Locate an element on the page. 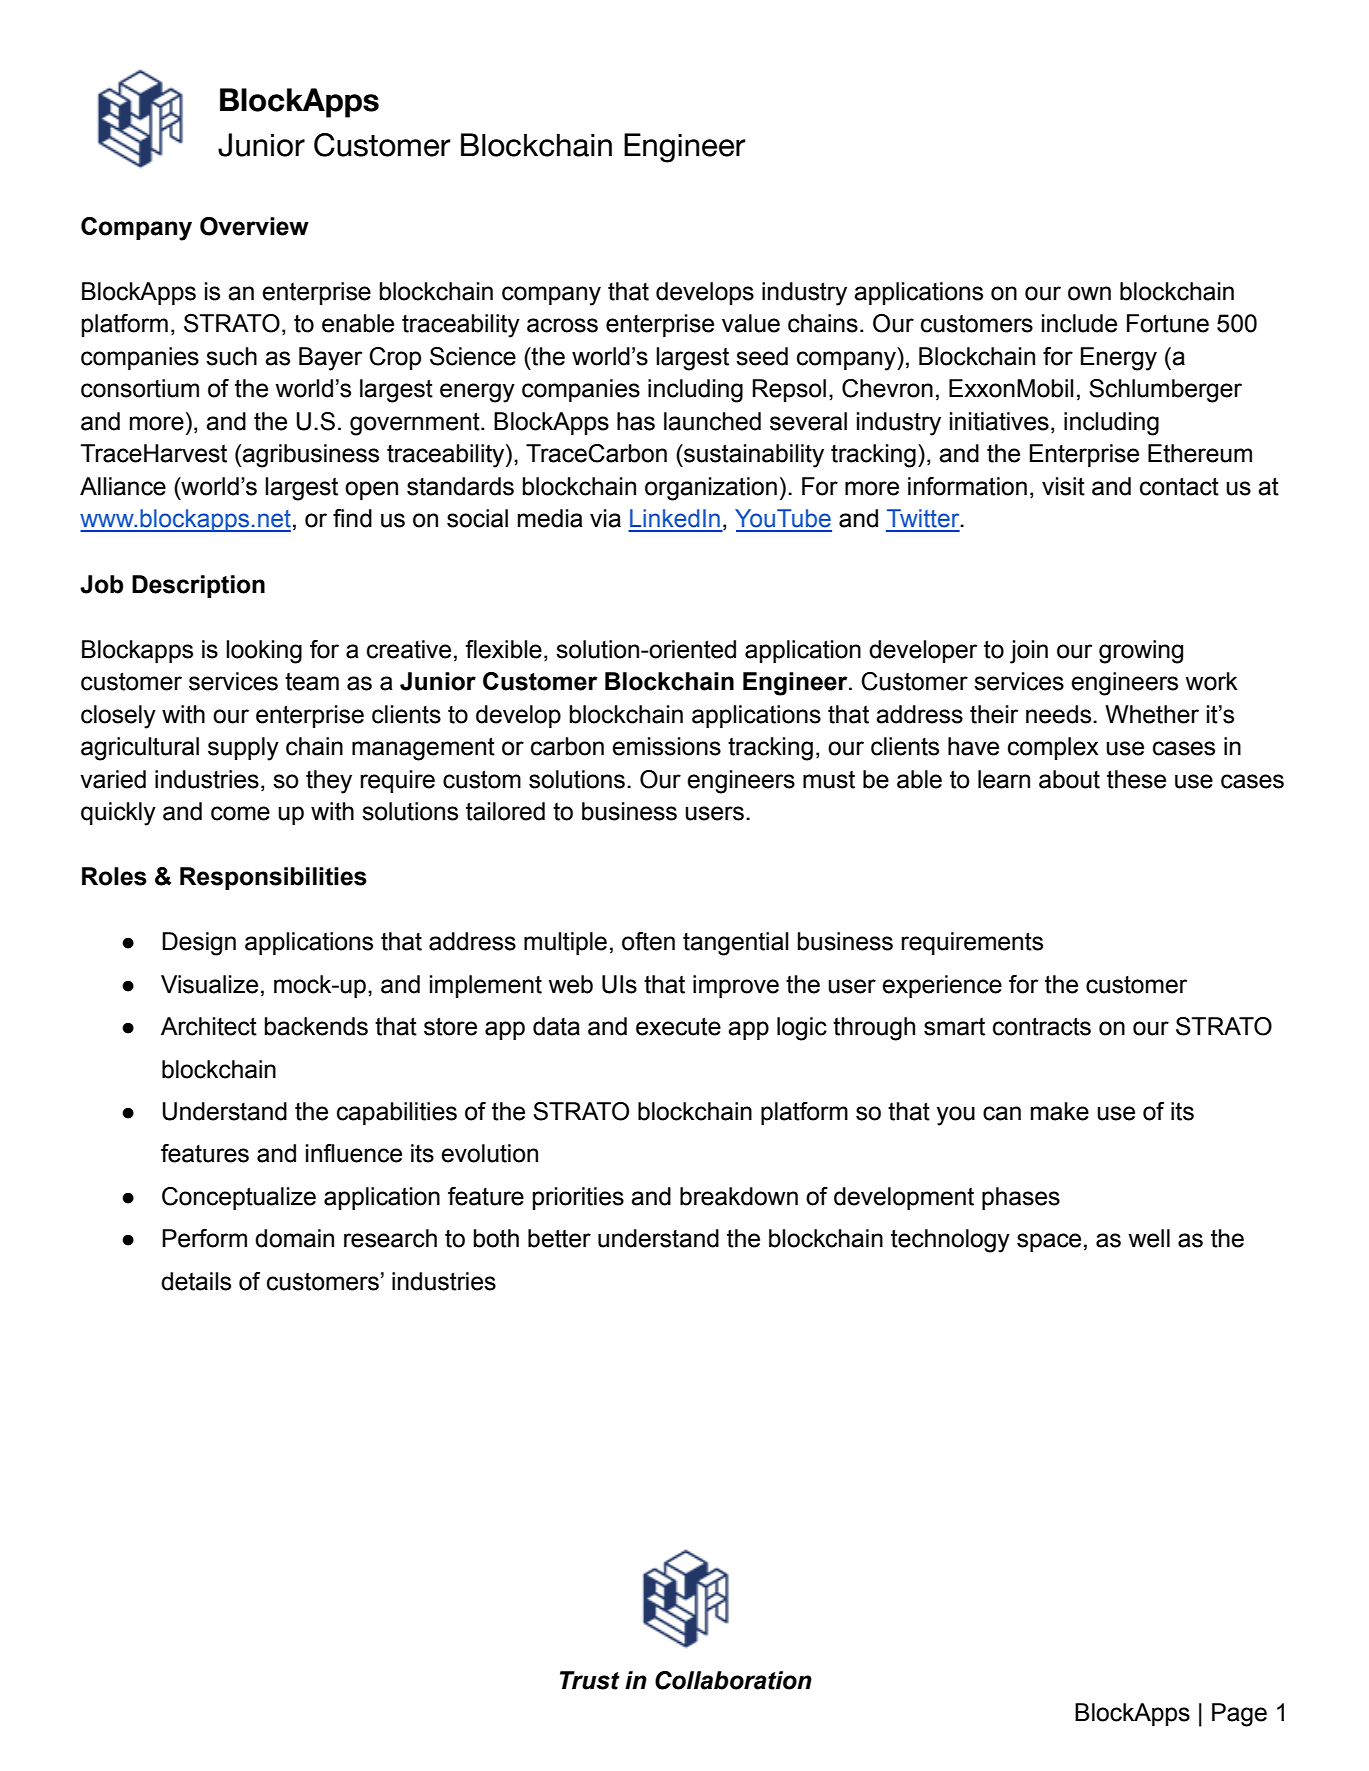  value is located at coordinates (751, 323).
